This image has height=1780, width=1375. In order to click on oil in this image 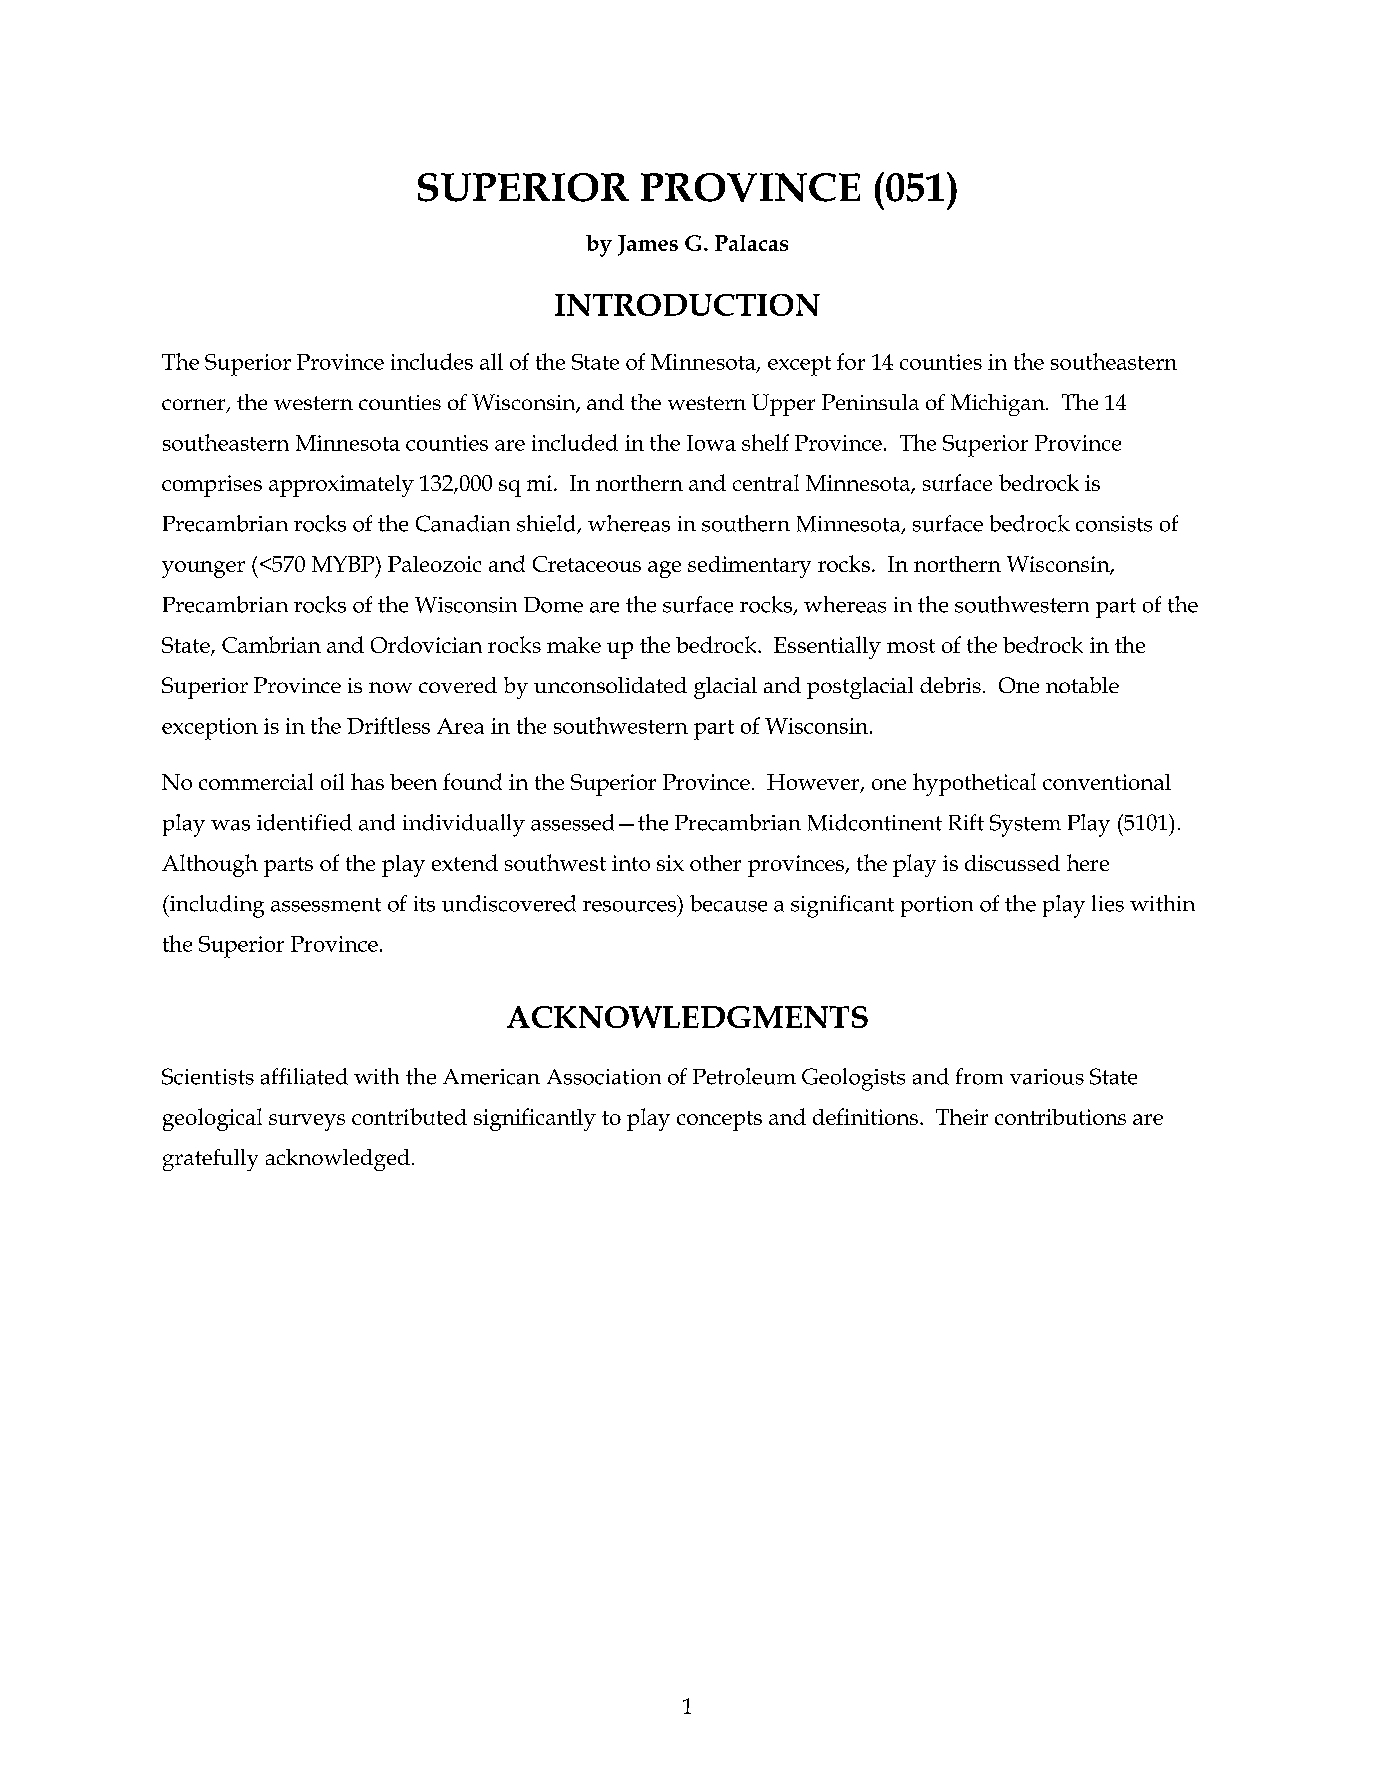, I will do `click(332, 781)`.
